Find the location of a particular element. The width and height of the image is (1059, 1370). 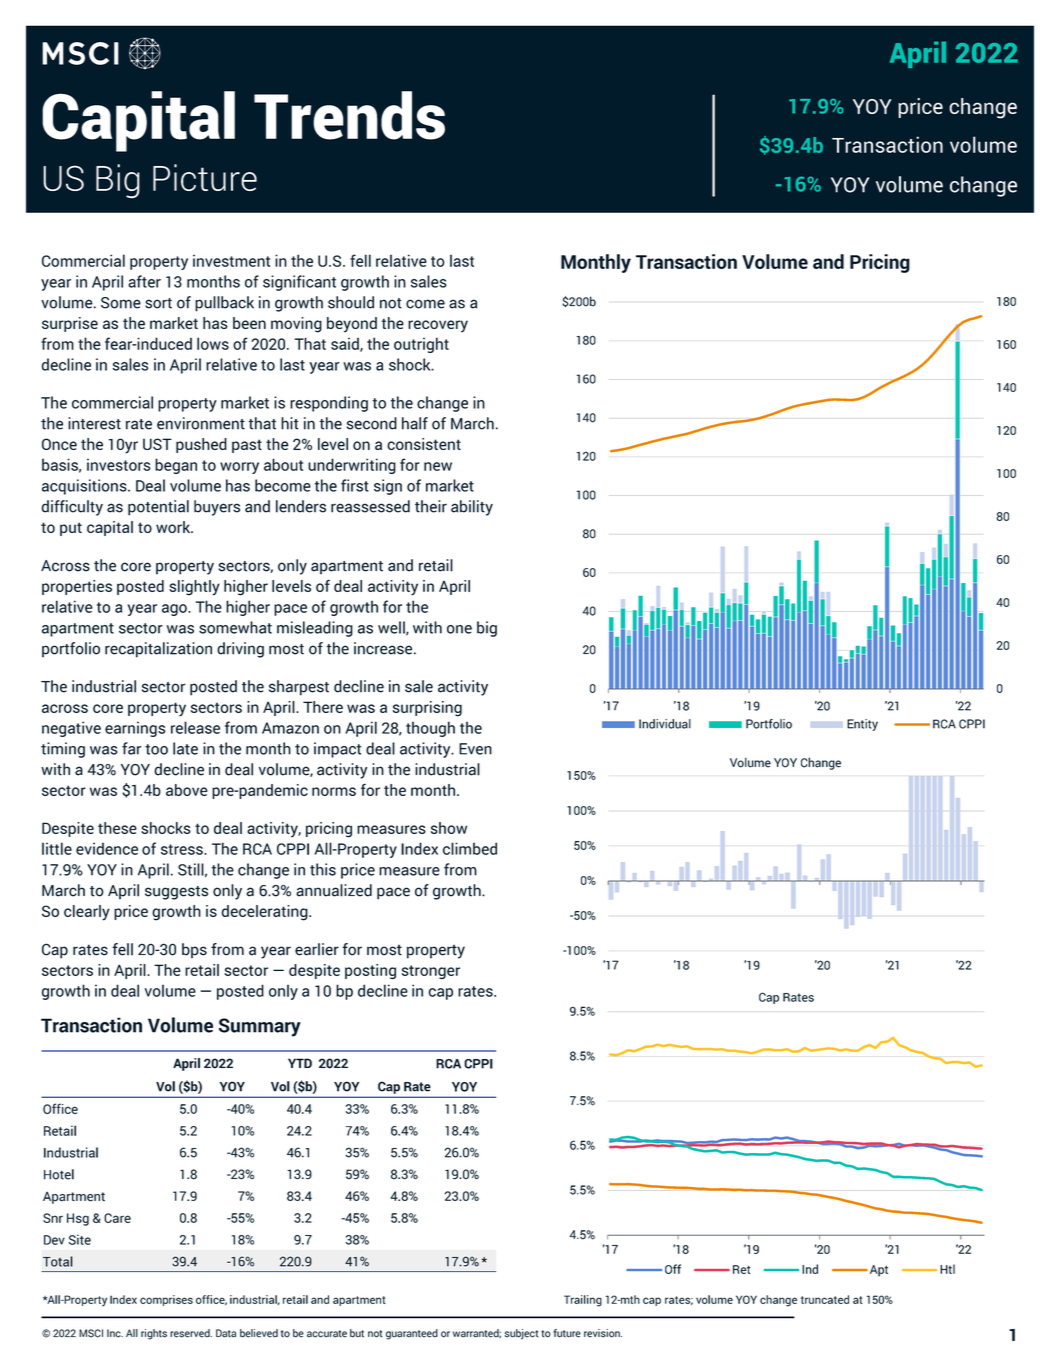

Picture is located at coordinates (205, 177).
